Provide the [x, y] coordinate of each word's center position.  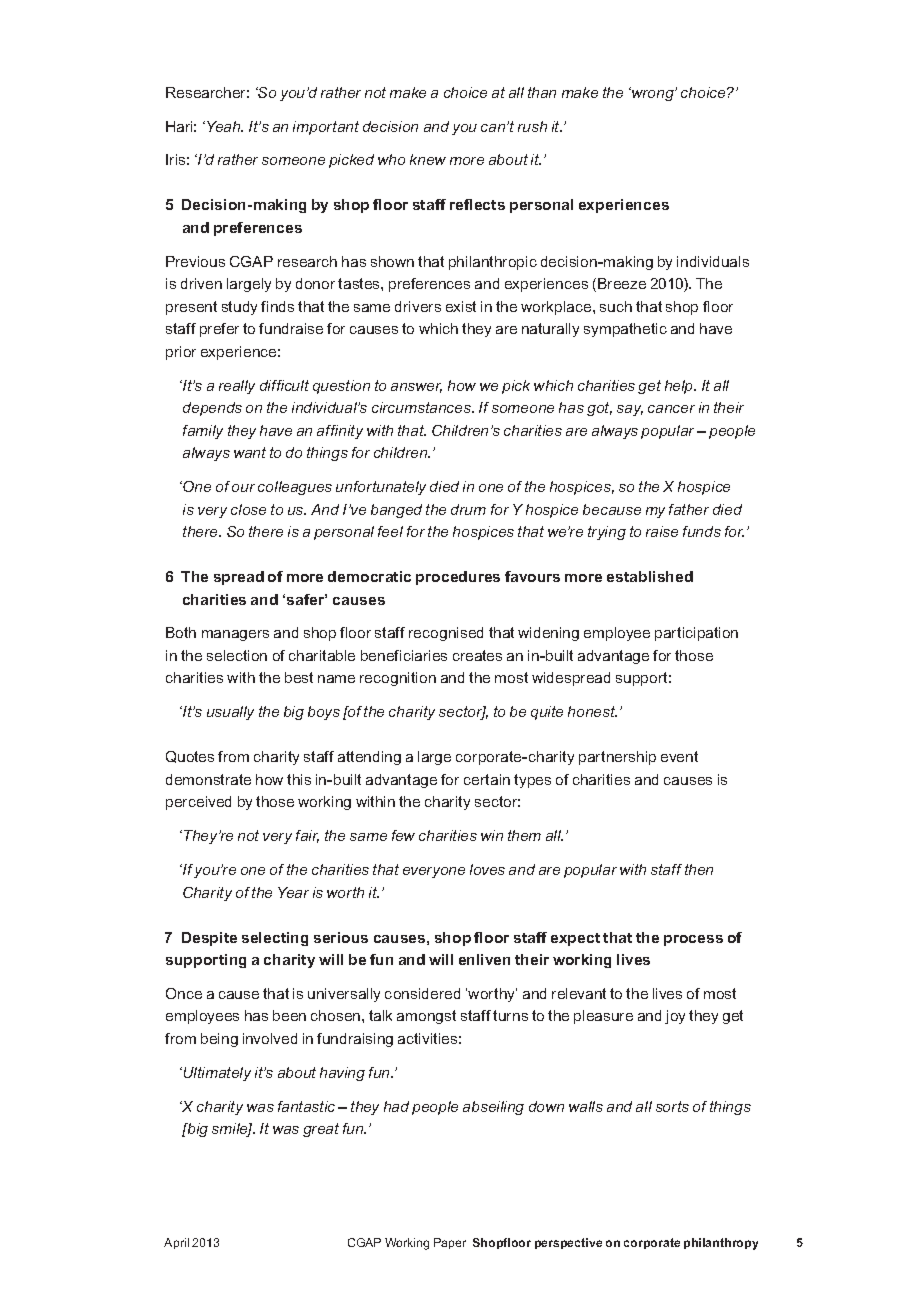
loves [487, 869]
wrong [653, 95]
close [248, 509]
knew [428, 159]
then [699, 869]
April [176, 1243]
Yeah [225, 126]
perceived [198, 803]
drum [468, 509]
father [689, 509]
